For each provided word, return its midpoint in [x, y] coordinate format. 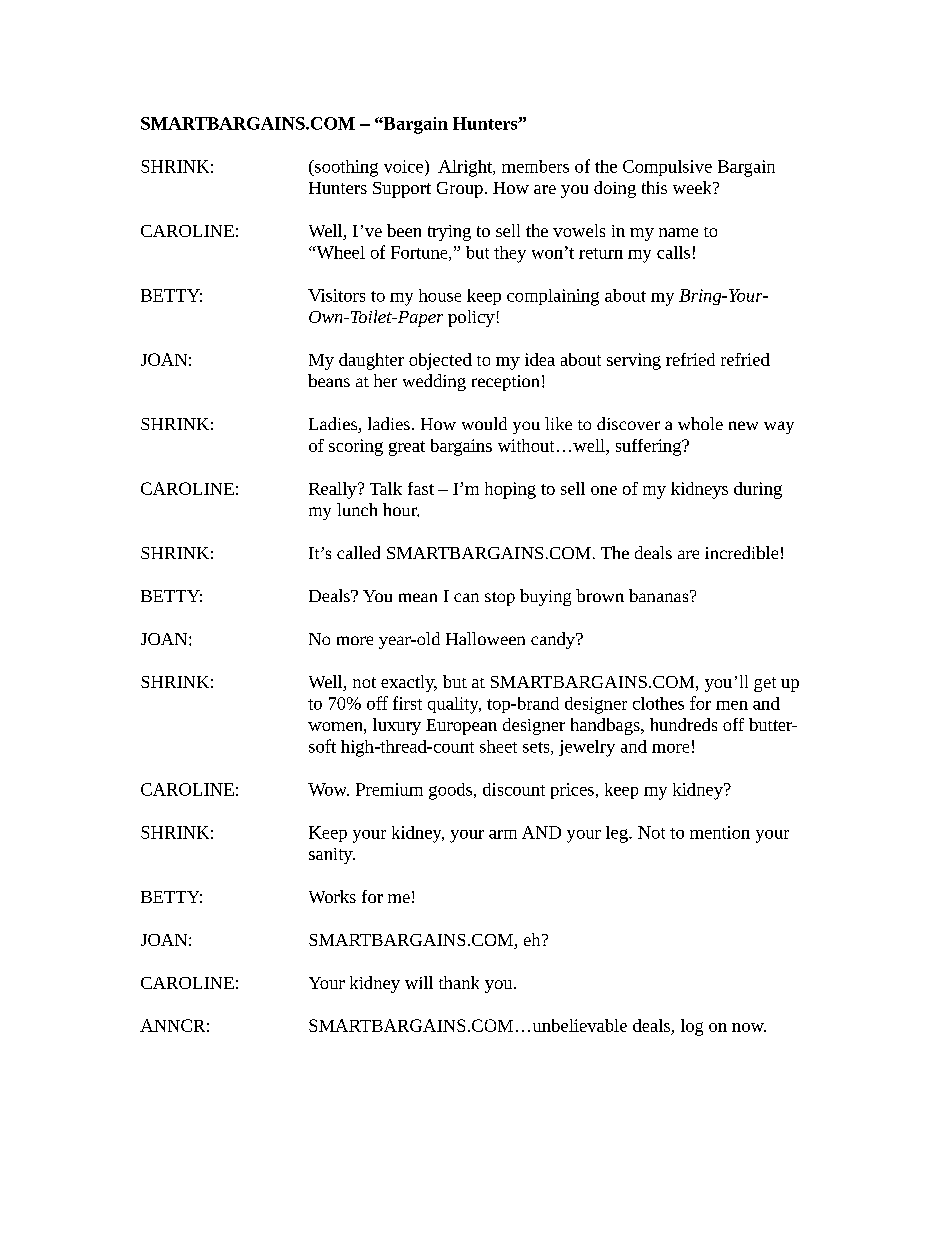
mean [418, 597]
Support [402, 190]
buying [545, 597]
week [693, 187]
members [535, 166]
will [419, 982]
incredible [741, 552]
